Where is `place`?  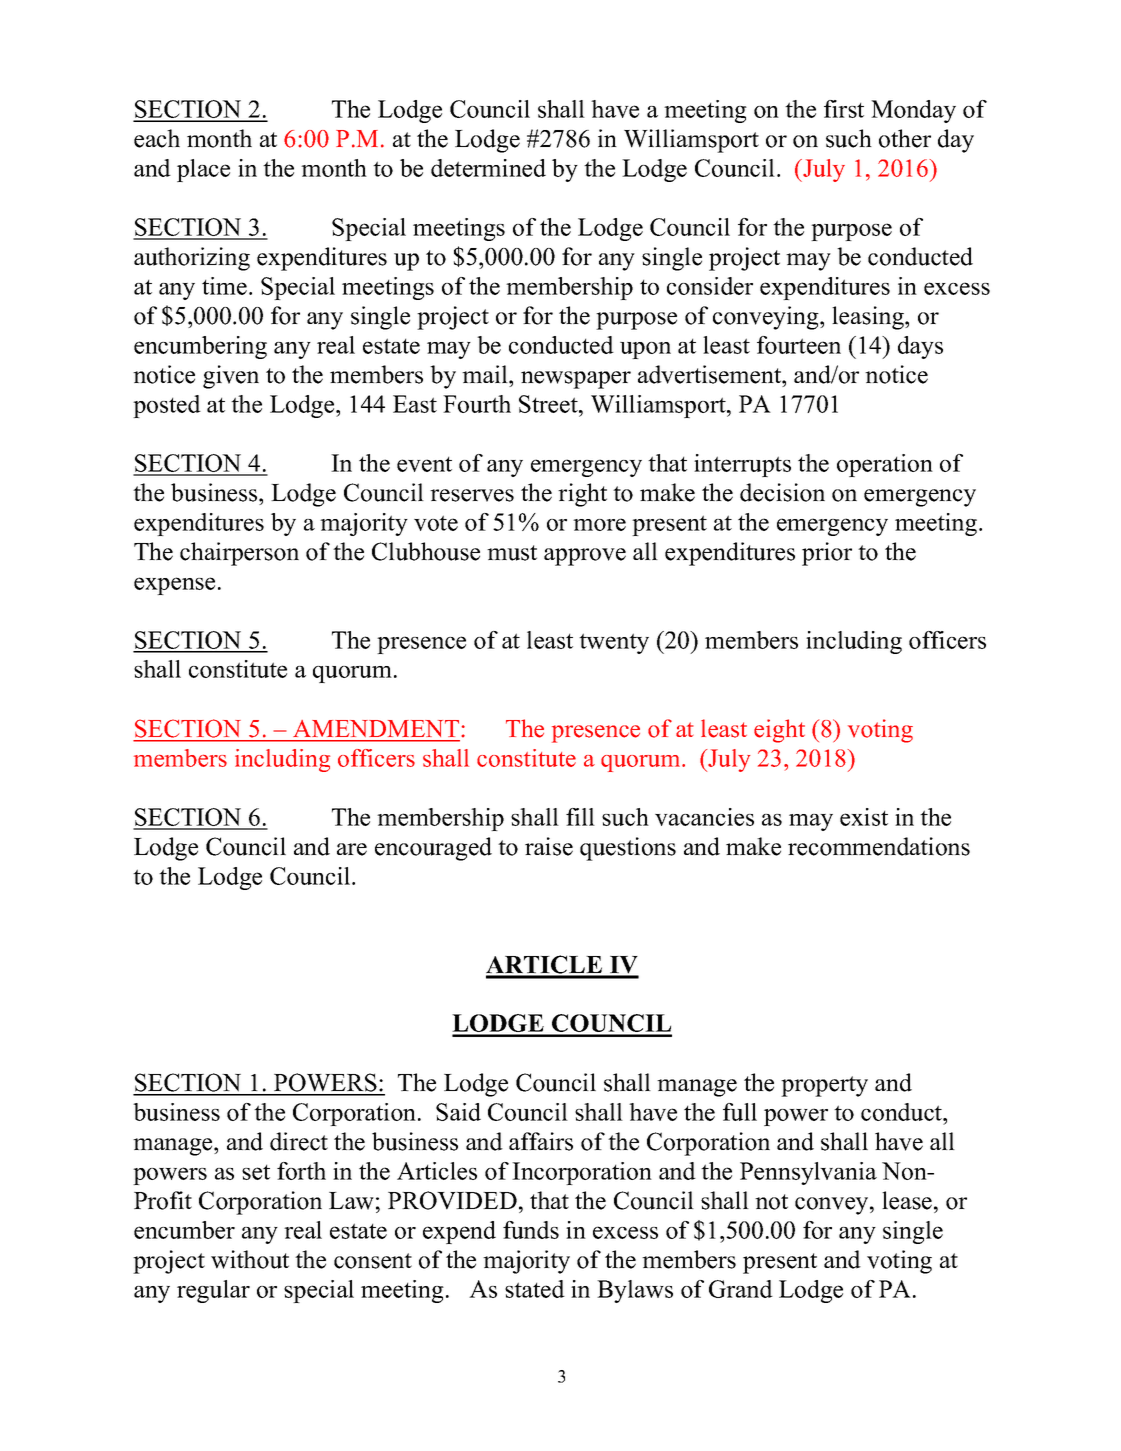 place is located at coordinates (203, 170).
